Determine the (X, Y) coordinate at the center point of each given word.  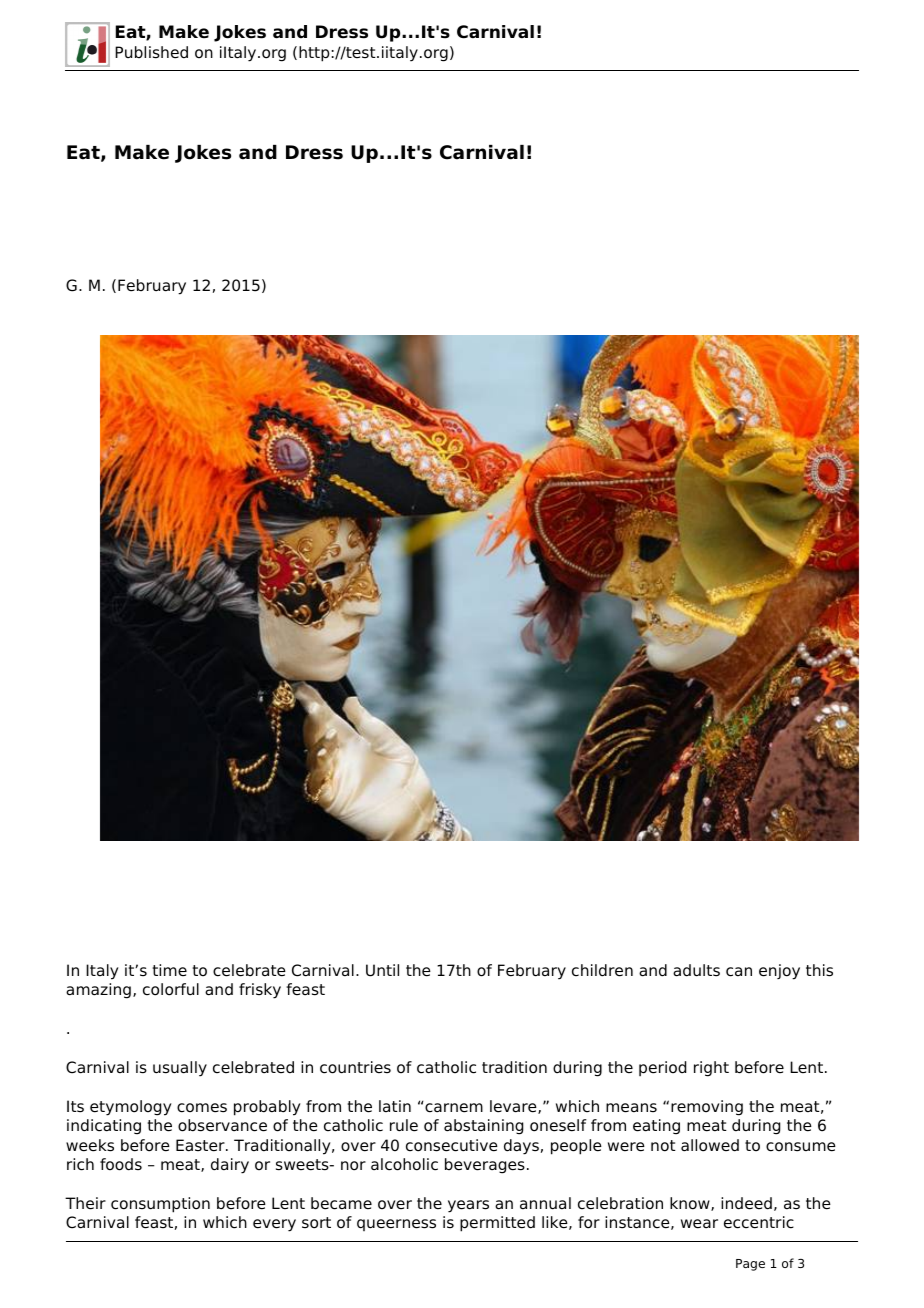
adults (696, 970)
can (739, 972)
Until (382, 970)
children (602, 970)
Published (151, 52)
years (468, 1206)
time (170, 970)
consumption (160, 1205)
